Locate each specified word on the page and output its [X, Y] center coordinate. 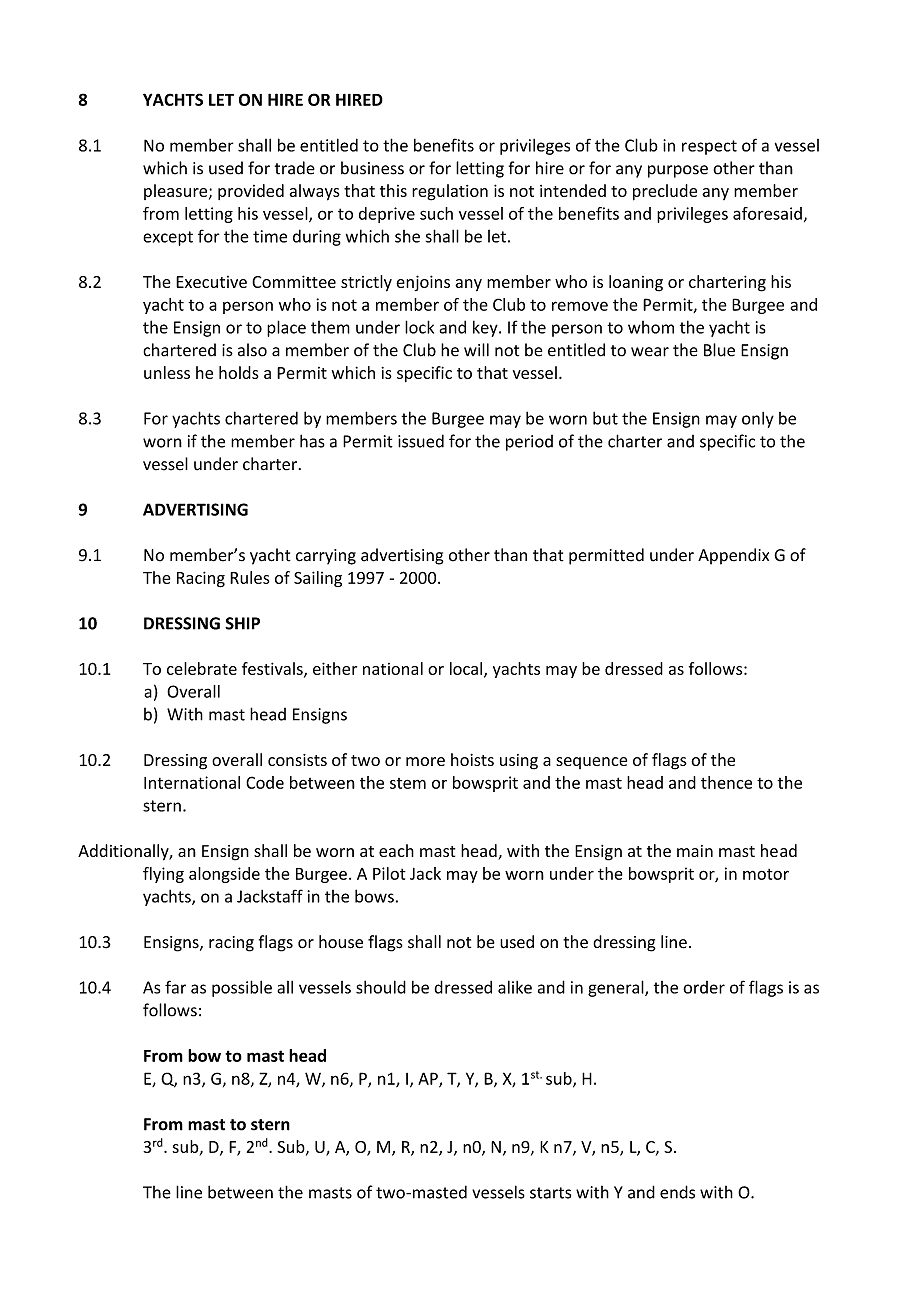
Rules [250, 577]
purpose [678, 171]
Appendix [733, 556]
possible [242, 988]
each [396, 850]
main [695, 851]
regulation [450, 192]
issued [421, 441]
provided [251, 192]
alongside [224, 875]
